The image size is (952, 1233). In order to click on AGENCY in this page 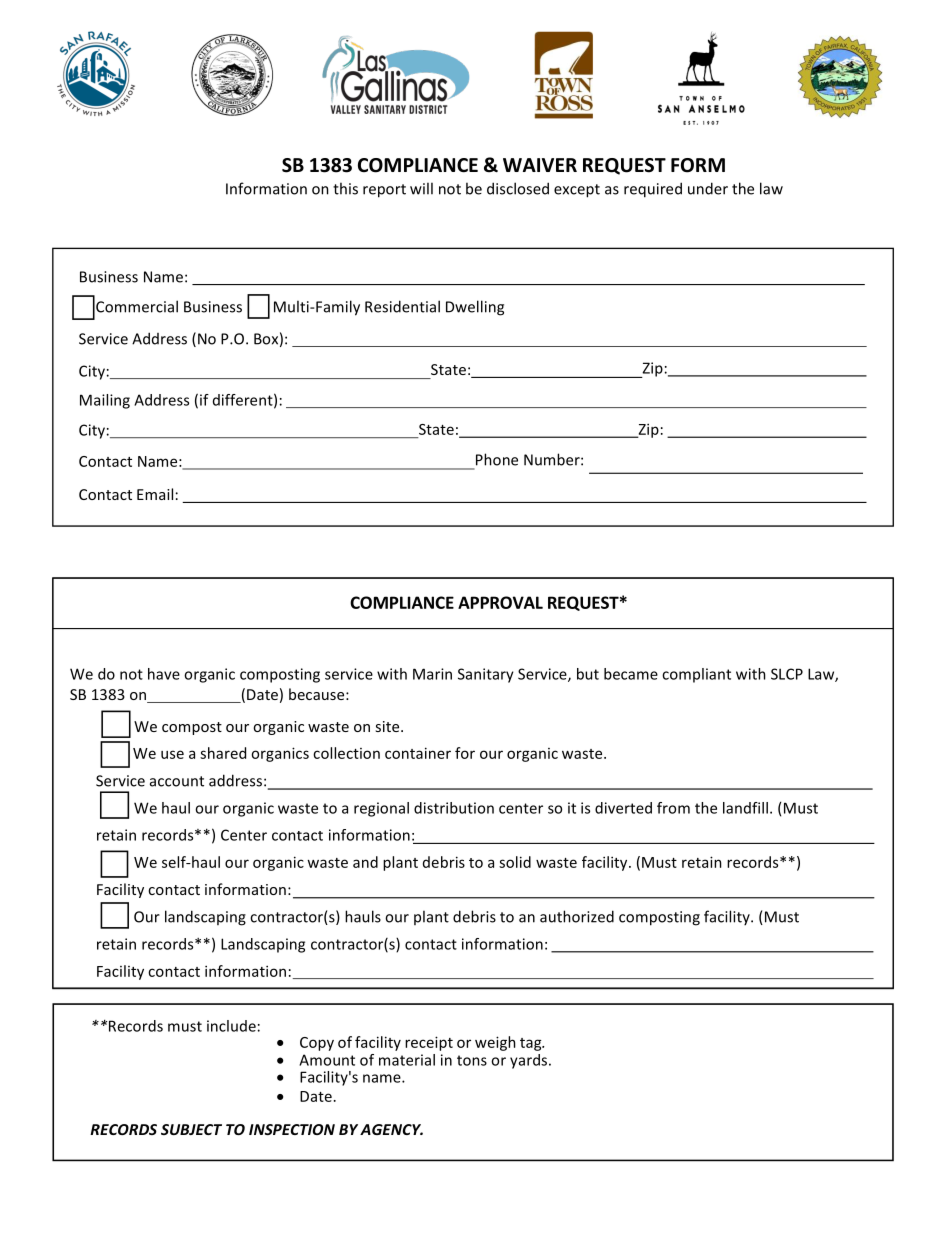, I will do `click(391, 1129)`.
